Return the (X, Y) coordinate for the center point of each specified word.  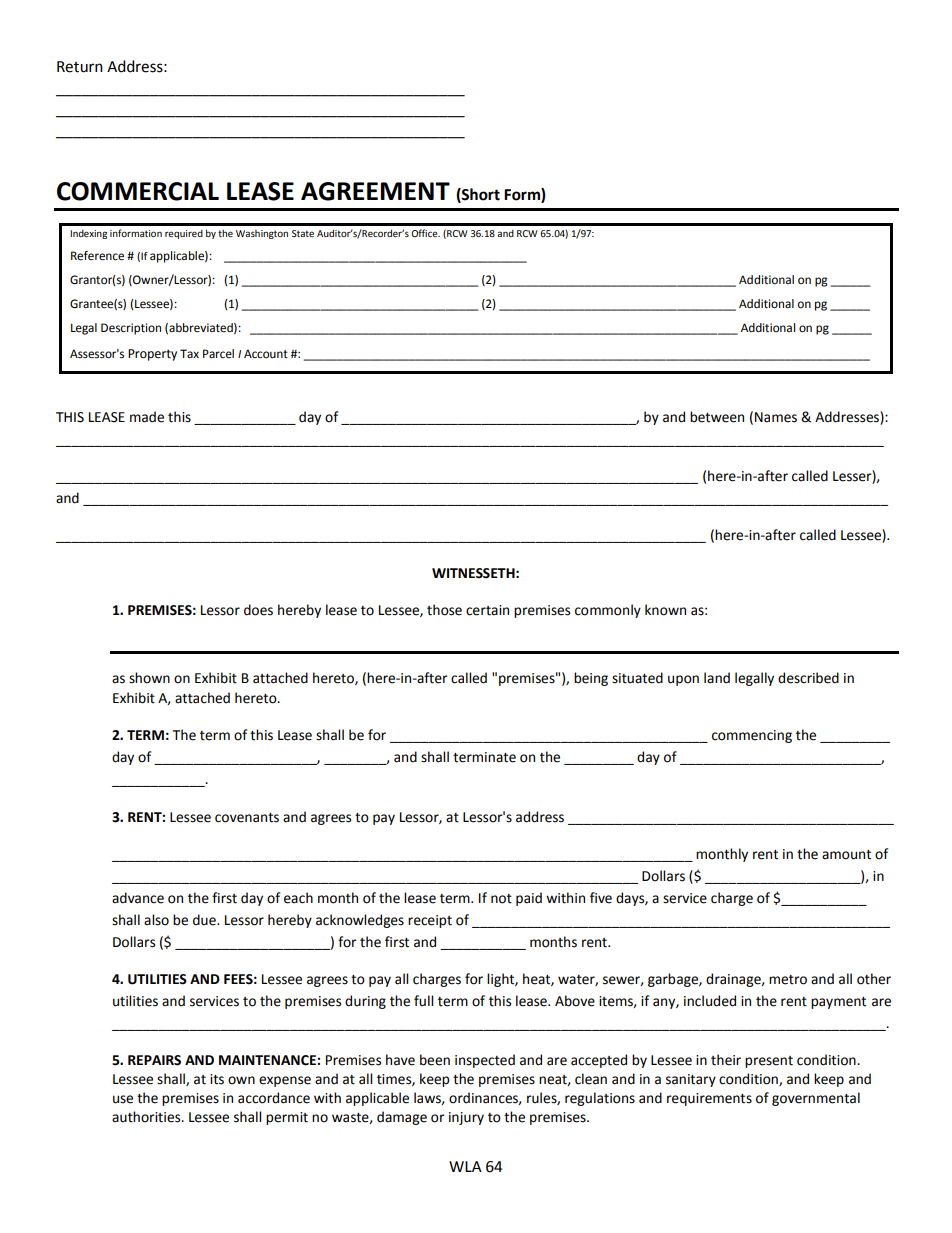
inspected (485, 1061)
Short (480, 195)
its (217, 1079)
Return (80, 67)
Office (425, 233)
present (769, 1062)
